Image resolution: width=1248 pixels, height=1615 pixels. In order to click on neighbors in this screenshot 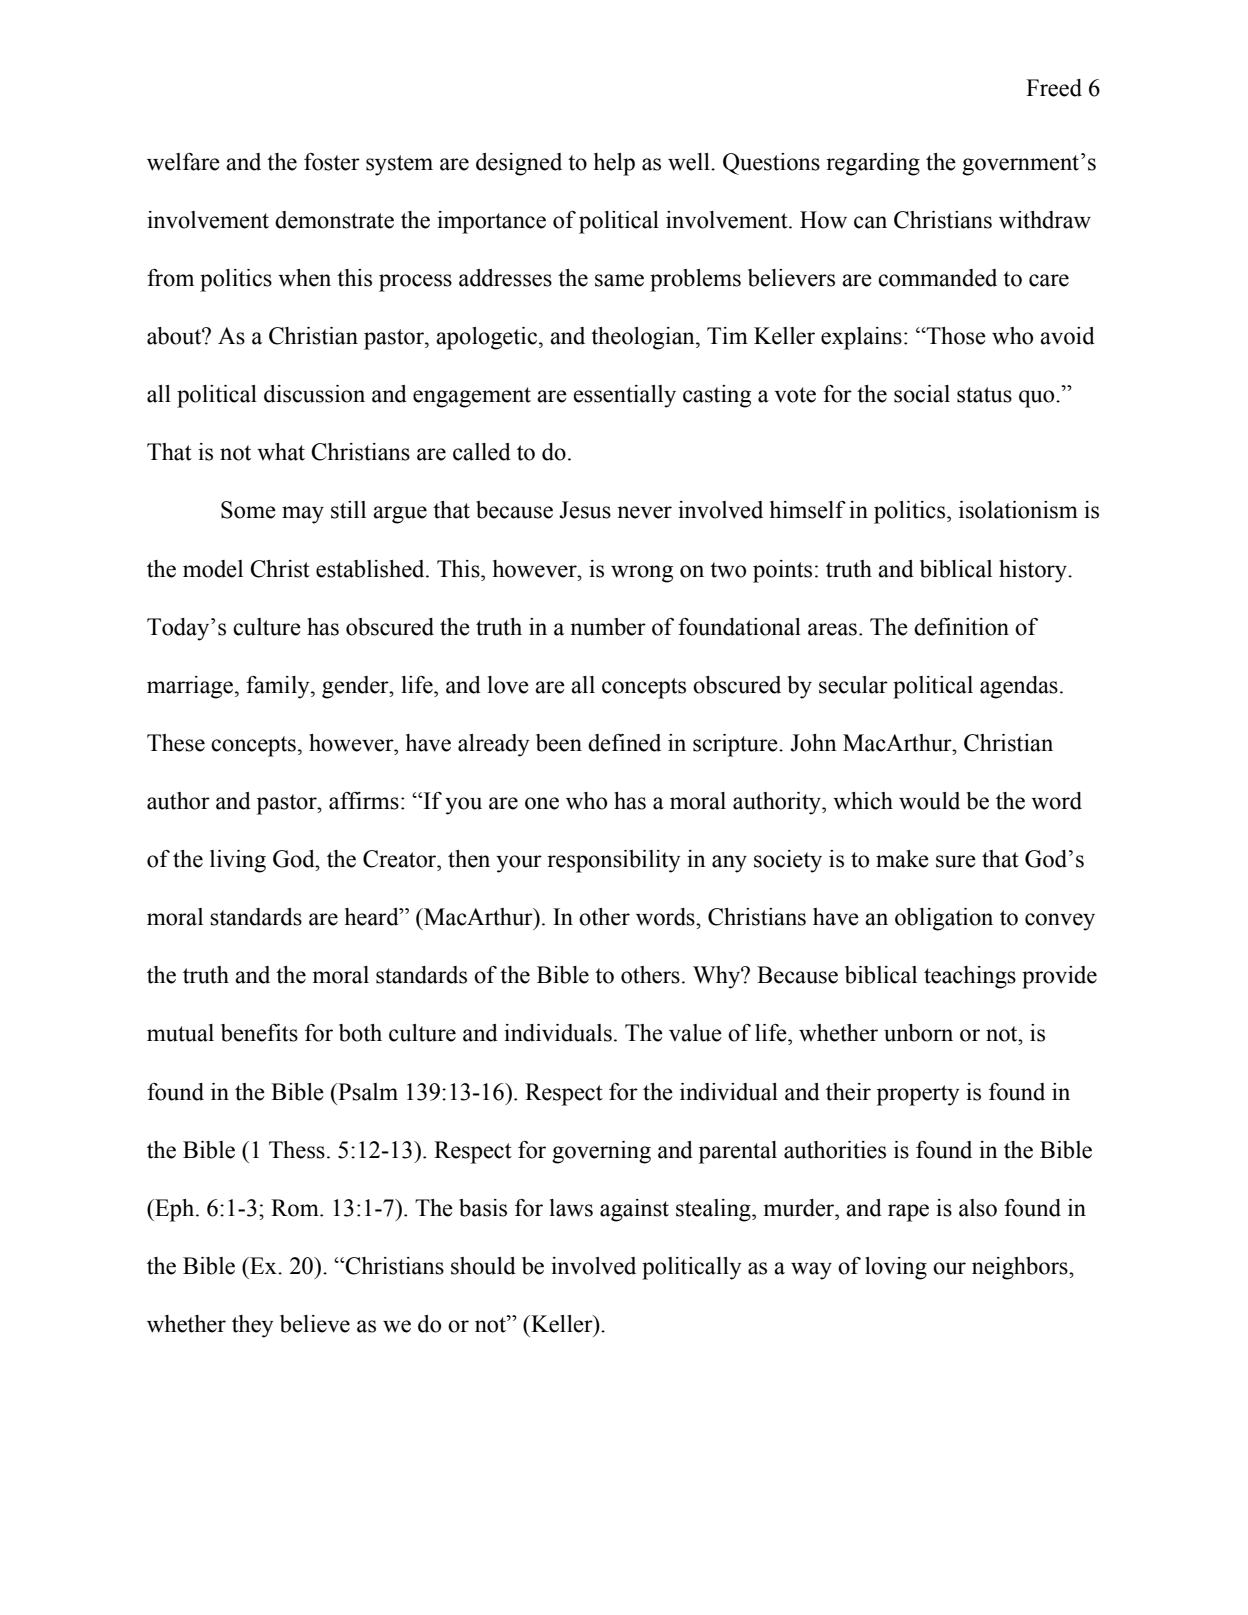, I will do `click(1021, 1268)`.
